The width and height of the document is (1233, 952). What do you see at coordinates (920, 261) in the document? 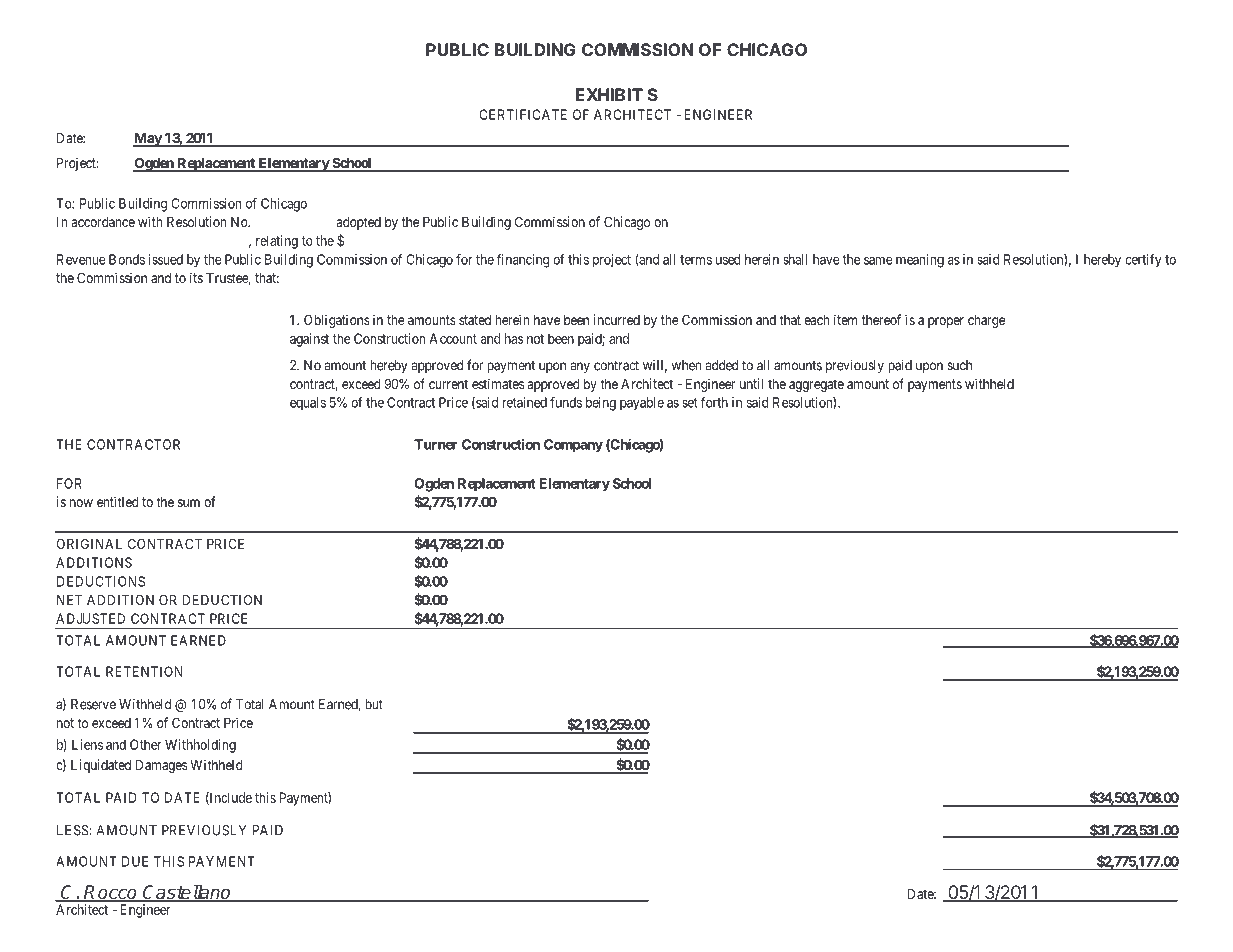
I see `meaning` at bounding box center [920, 261].
